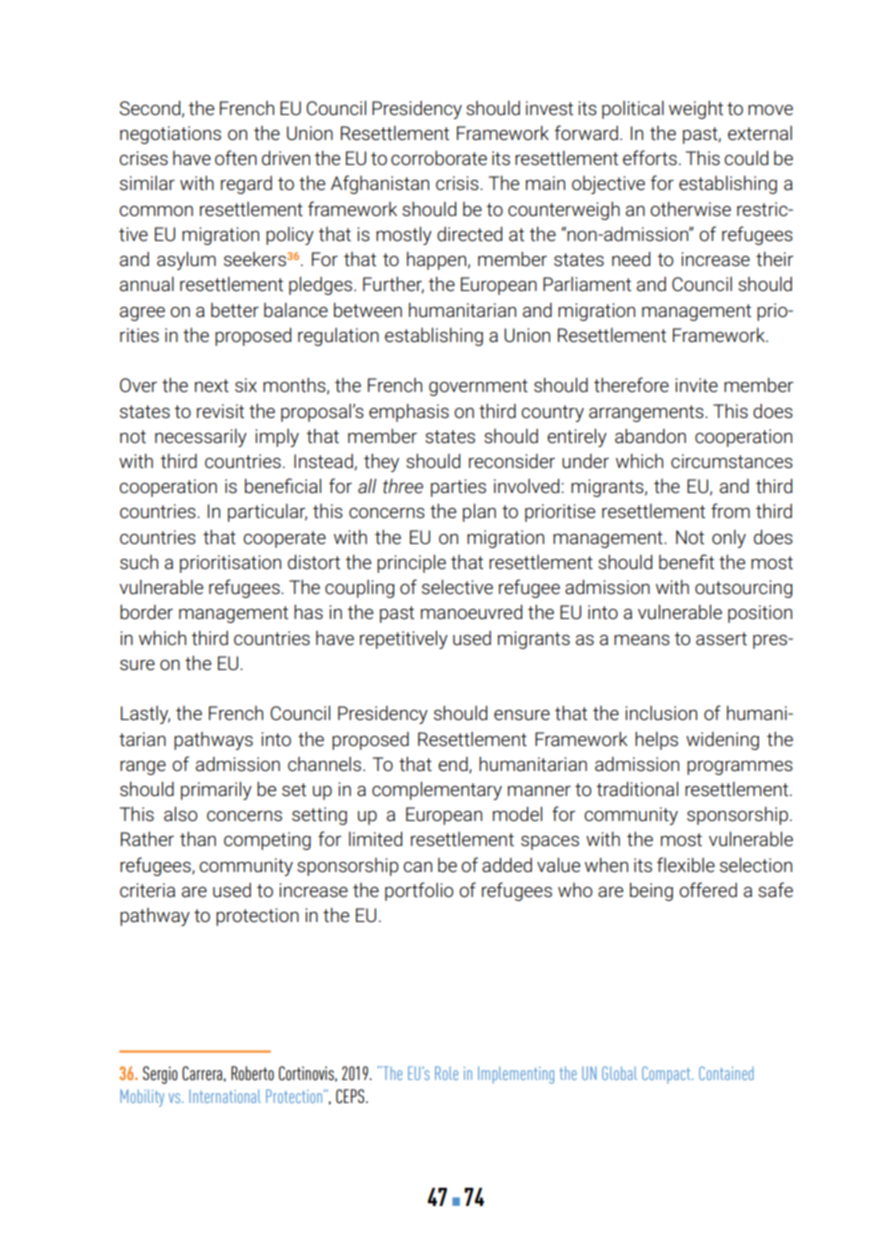 The height and width of the image is (1252, 883). What do you see at coordinates (236, 157) in the image?
I see `often` at bounding box center [236, 157].
